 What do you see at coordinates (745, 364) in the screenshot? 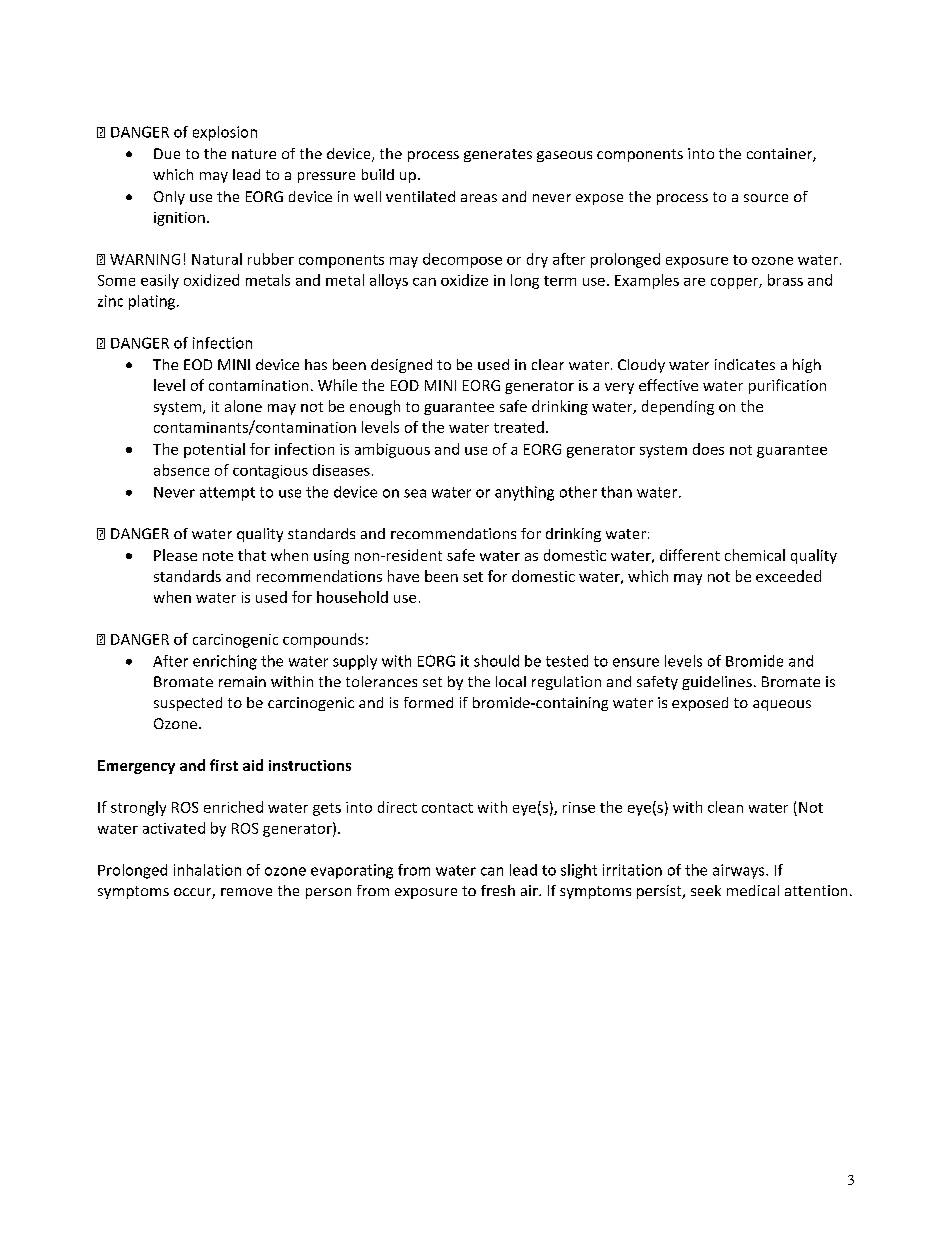
I see `indicates` at bounding box center [745, 364].
